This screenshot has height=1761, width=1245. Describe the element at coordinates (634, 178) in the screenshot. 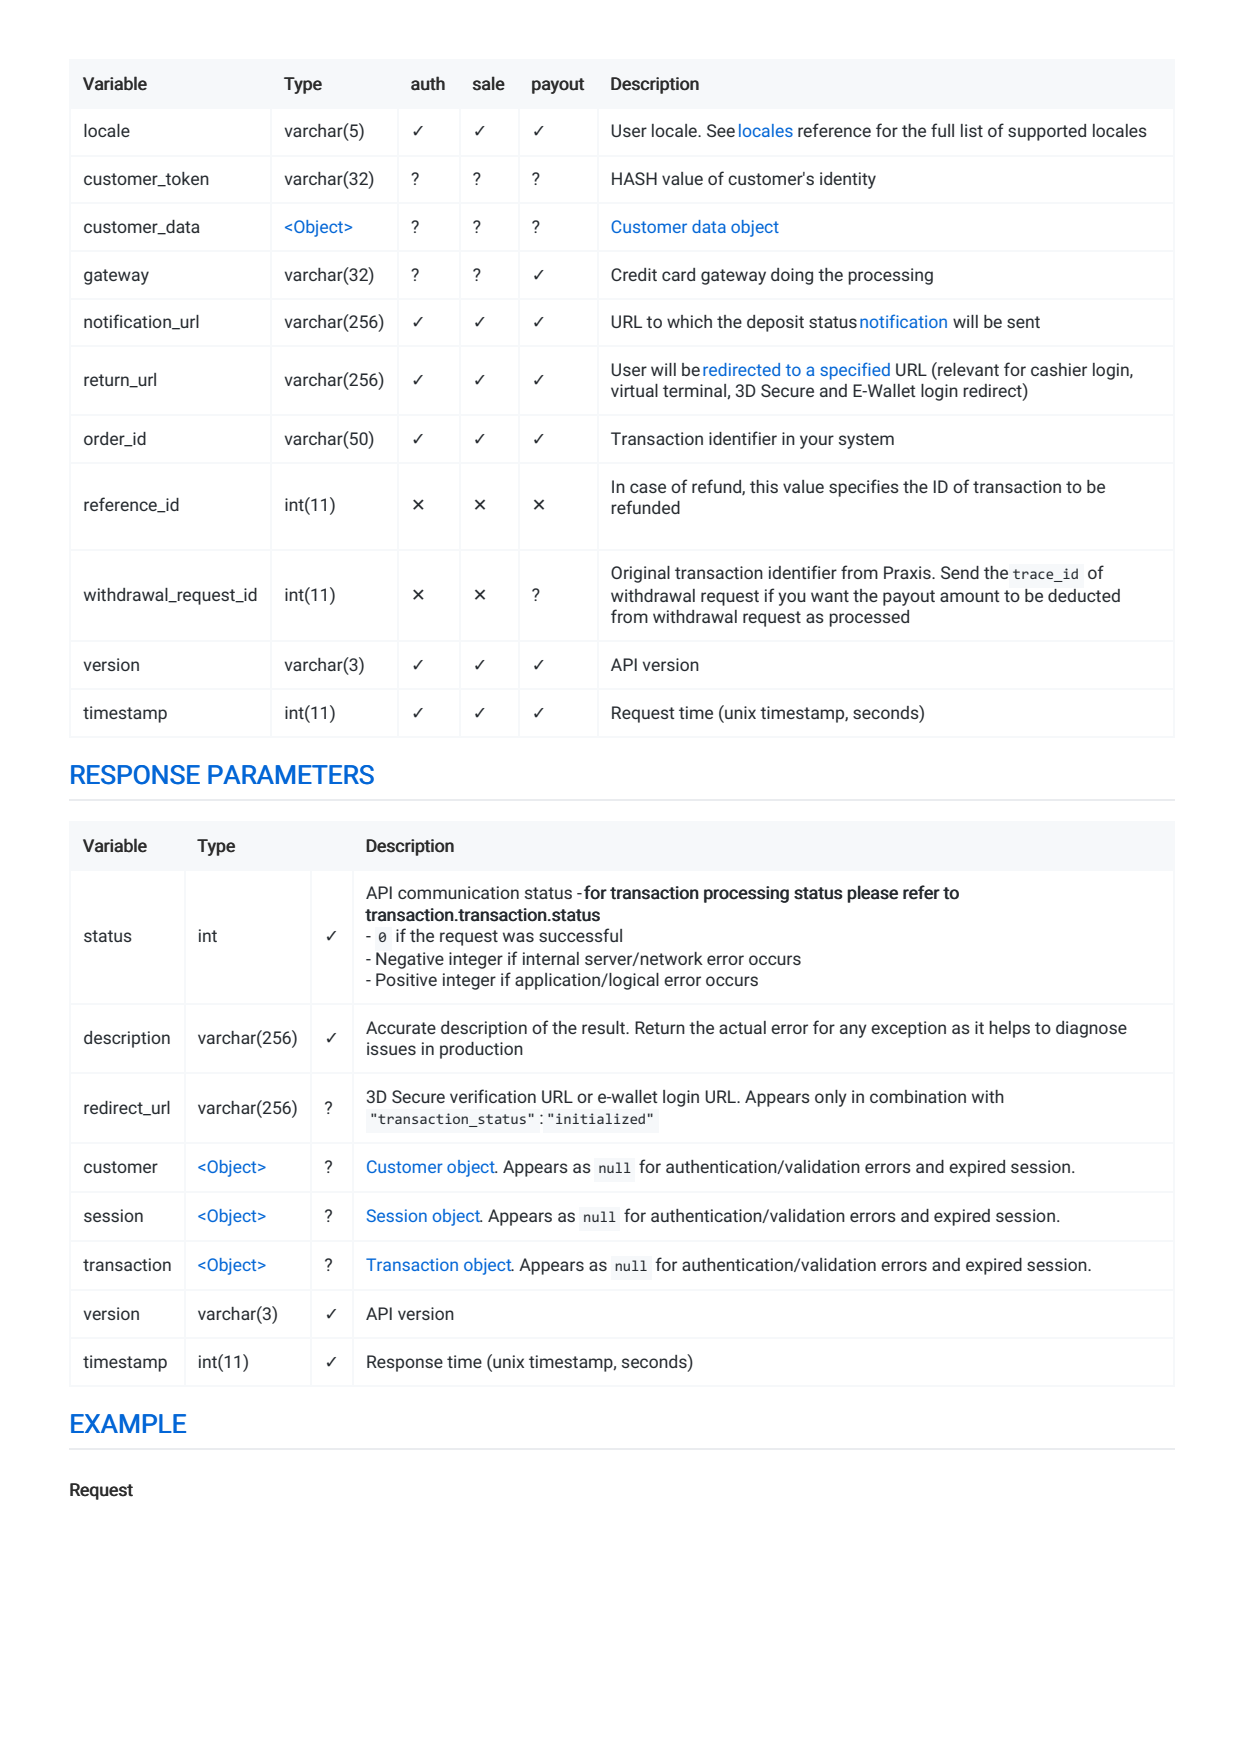

I see `HASH` at that location.
